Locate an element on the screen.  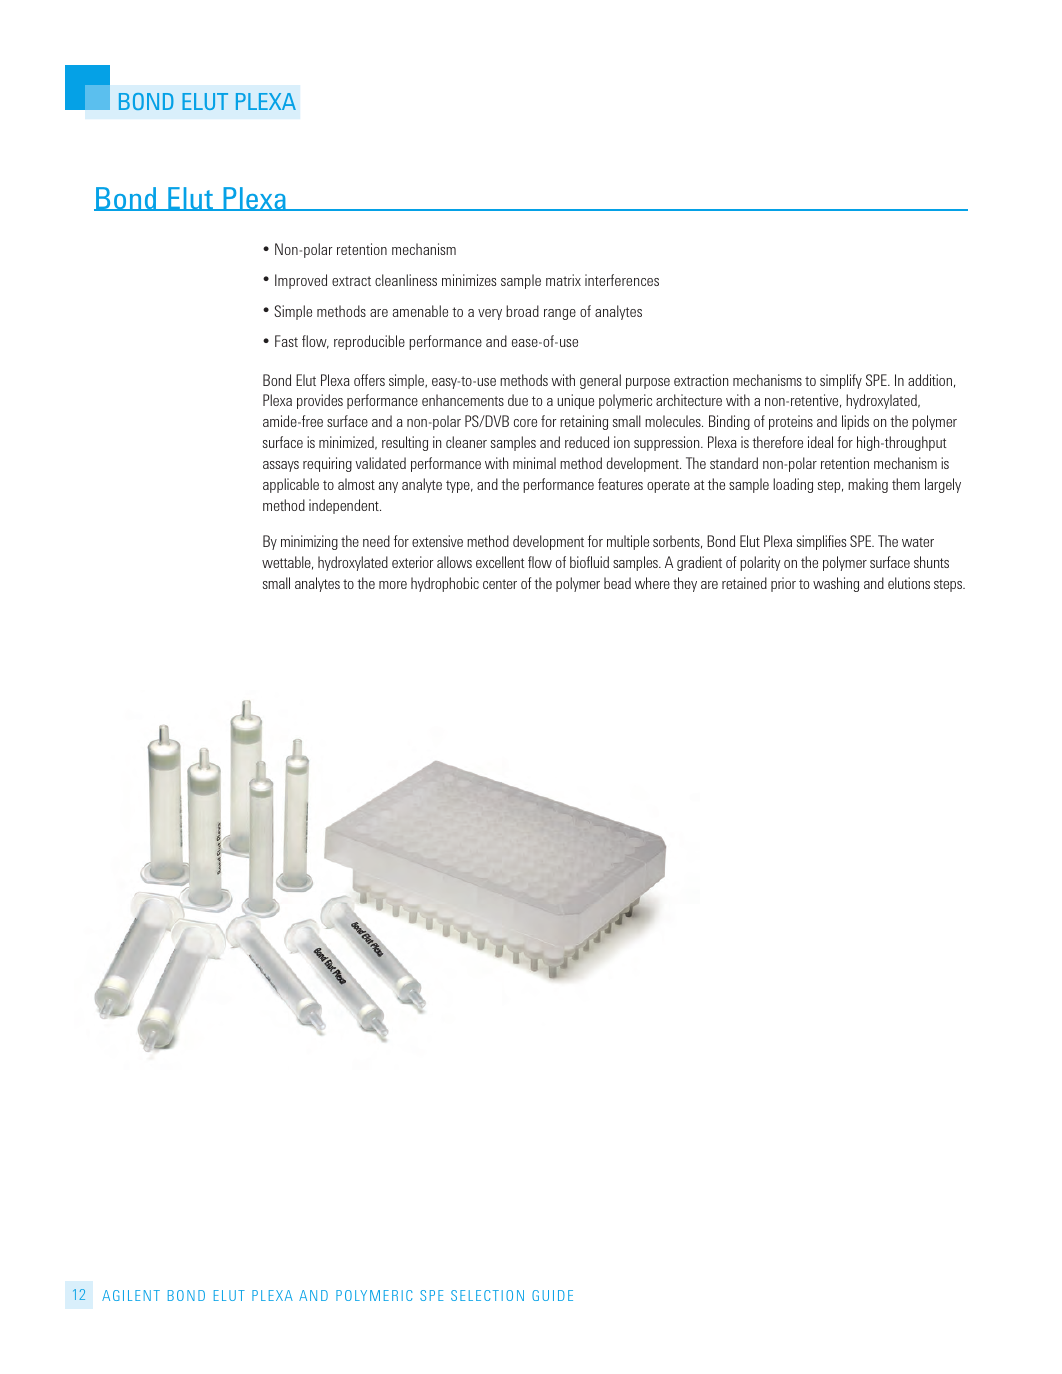
interferences is located at coordinates (622, 280).
